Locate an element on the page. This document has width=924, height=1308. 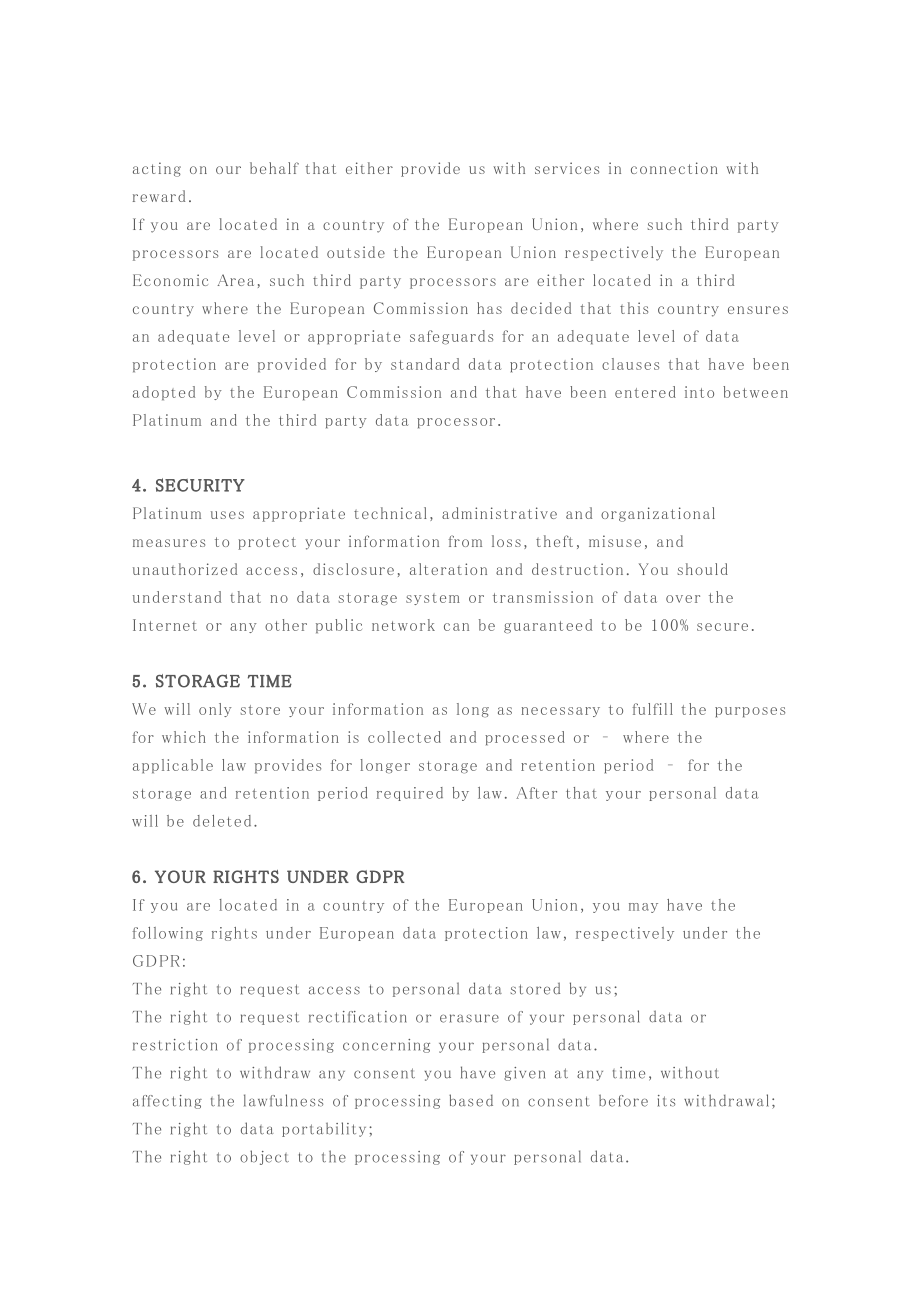
only is located at coordinates (215, 710).
